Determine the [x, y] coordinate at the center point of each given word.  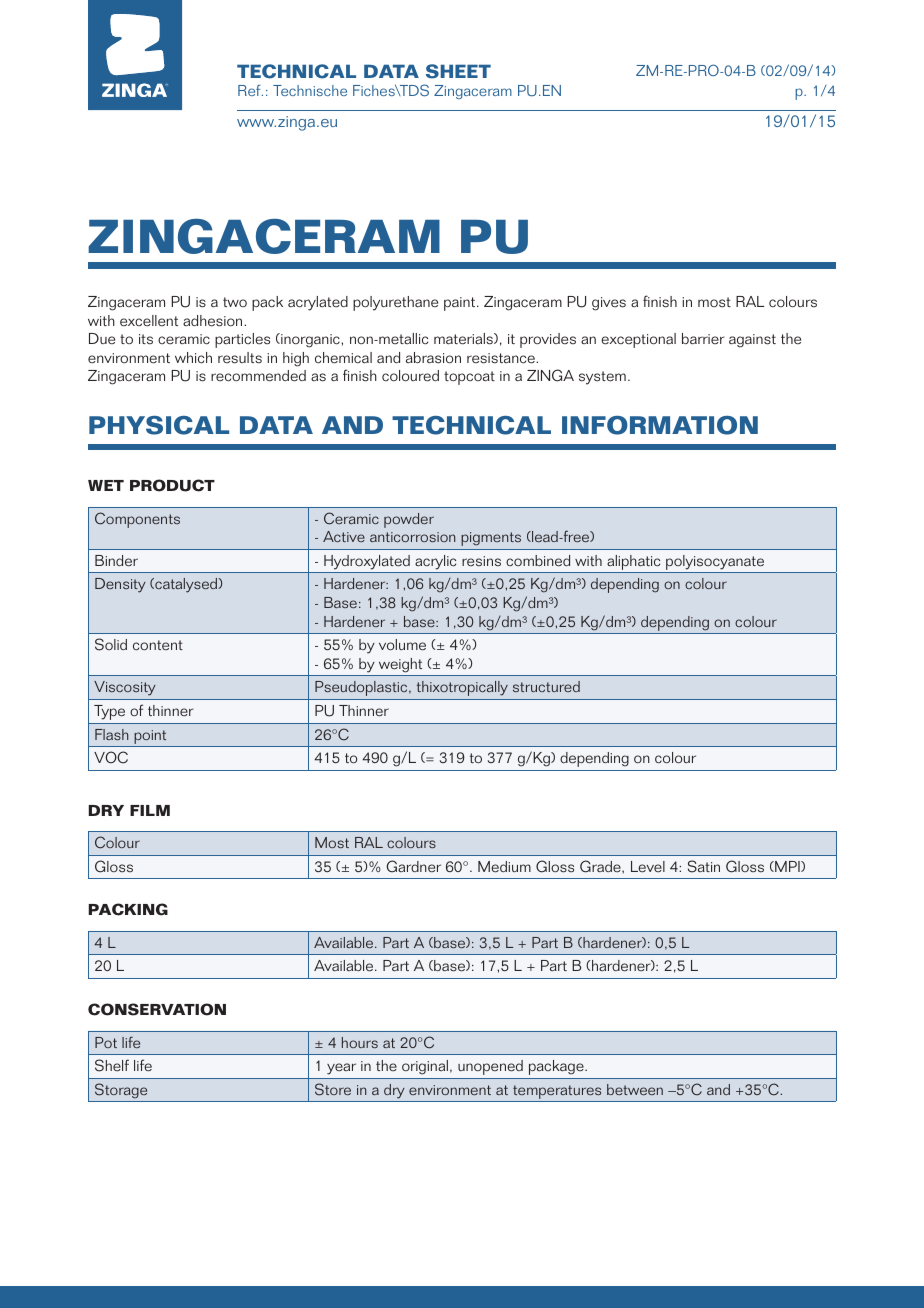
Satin [704, 866]
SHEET [458, 71]
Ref [250, 90]
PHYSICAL [159, 425]
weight [400, 665]
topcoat [469, 378]
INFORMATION [660, 425]
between [635, 1089]
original [425, 1067]
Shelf [112, 1065]
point [150, 737]
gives [609, 304]
